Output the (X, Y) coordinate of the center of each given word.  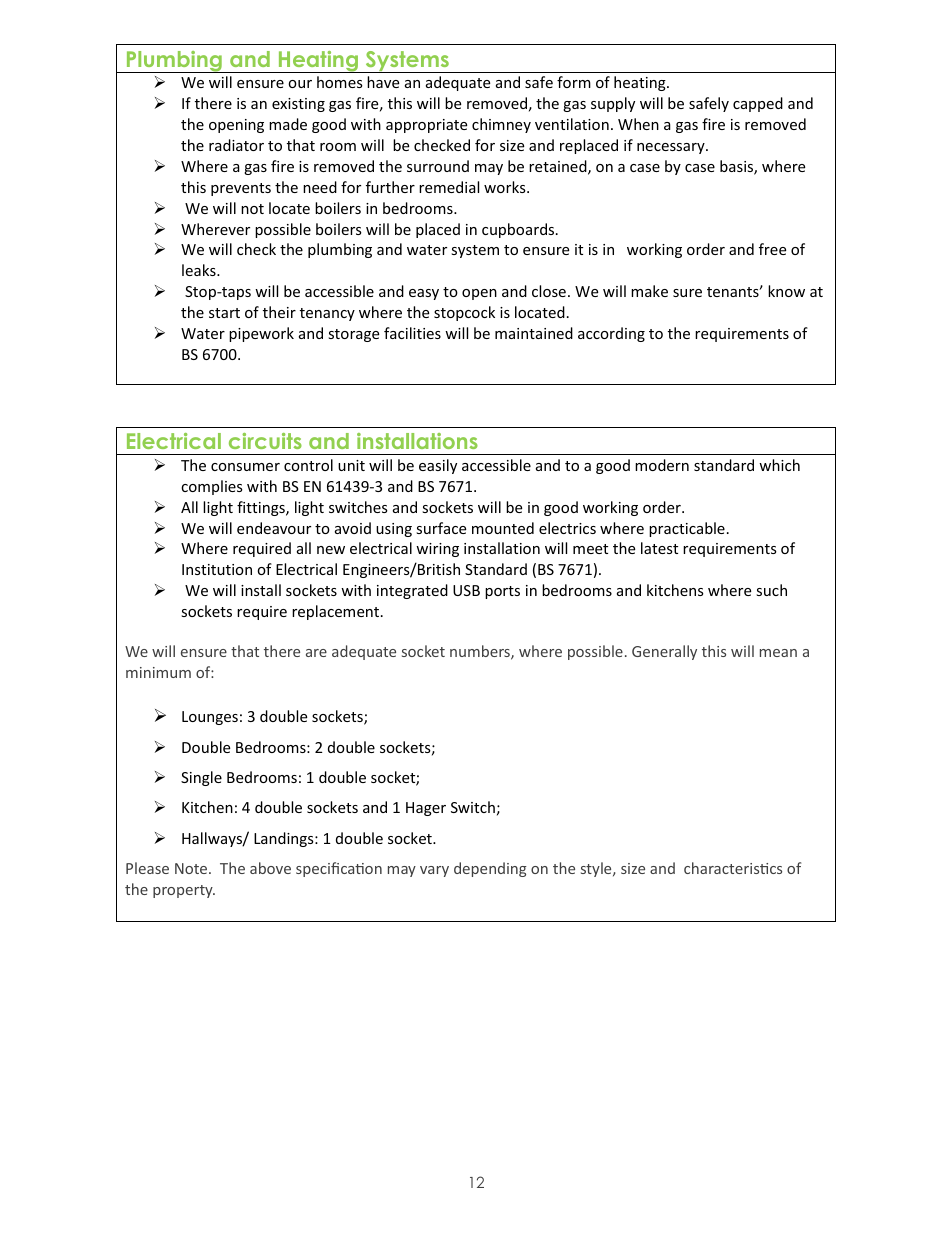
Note (192, 868)
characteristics (733, 868)
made (288, 124)
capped (758, 104)
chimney (501, 125)
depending (490, 869)
